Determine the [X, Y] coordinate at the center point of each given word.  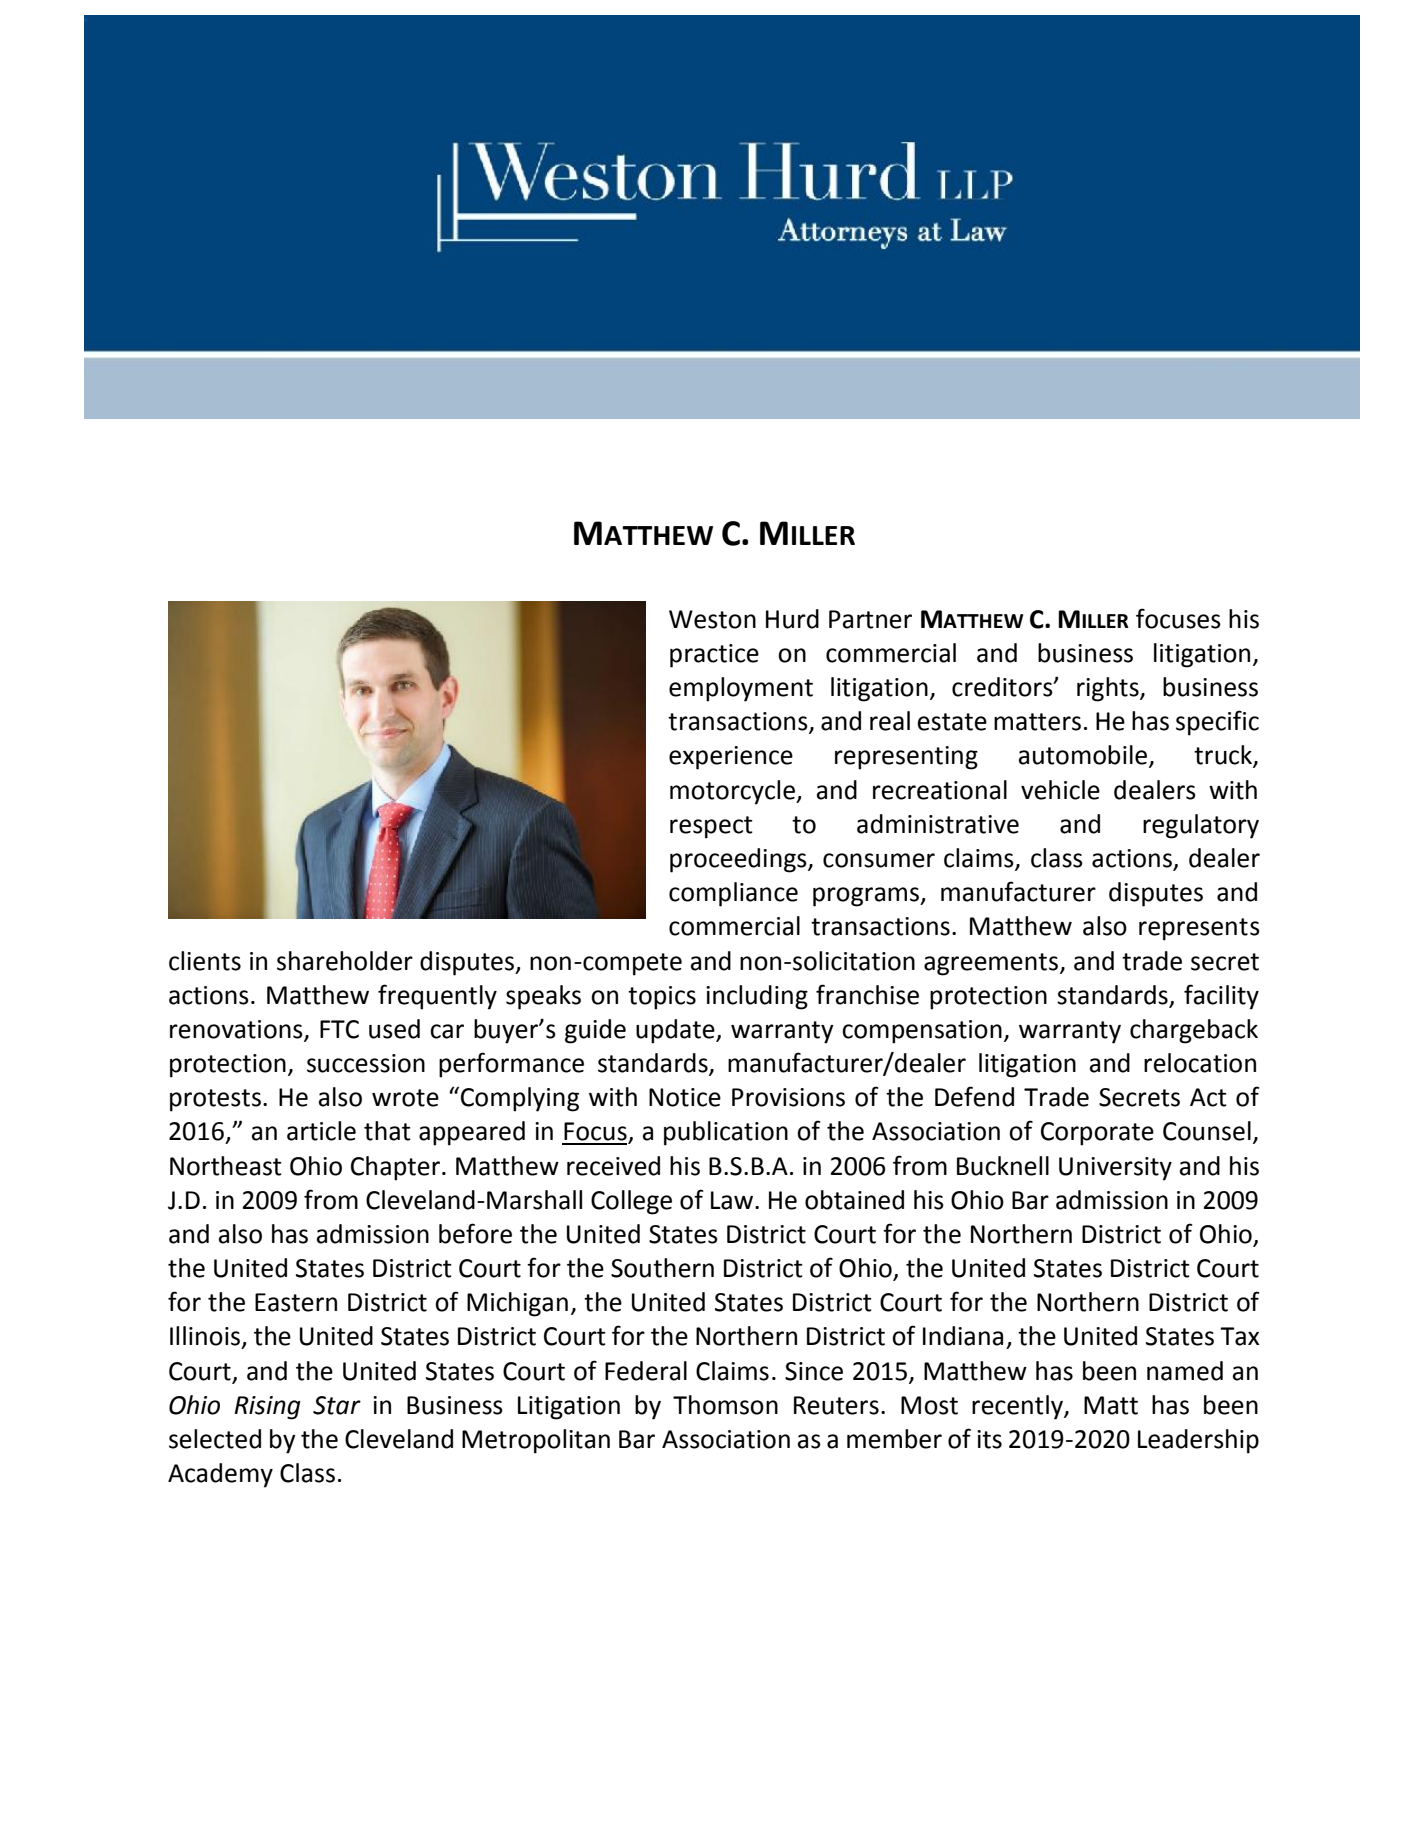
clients [205, 961]
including [757, 997]
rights [1109, 689]
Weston [712, 619]
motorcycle [733, 792]
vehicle [1060, 790]
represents [1199, 929]
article [321, 1131]
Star [337, 1405]
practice [714, 656]
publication [726, 1133]
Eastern [296, 1302]
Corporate [1097, 1134]
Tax [1239, 1336]
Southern [662, 1268]
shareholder [345, 961]
